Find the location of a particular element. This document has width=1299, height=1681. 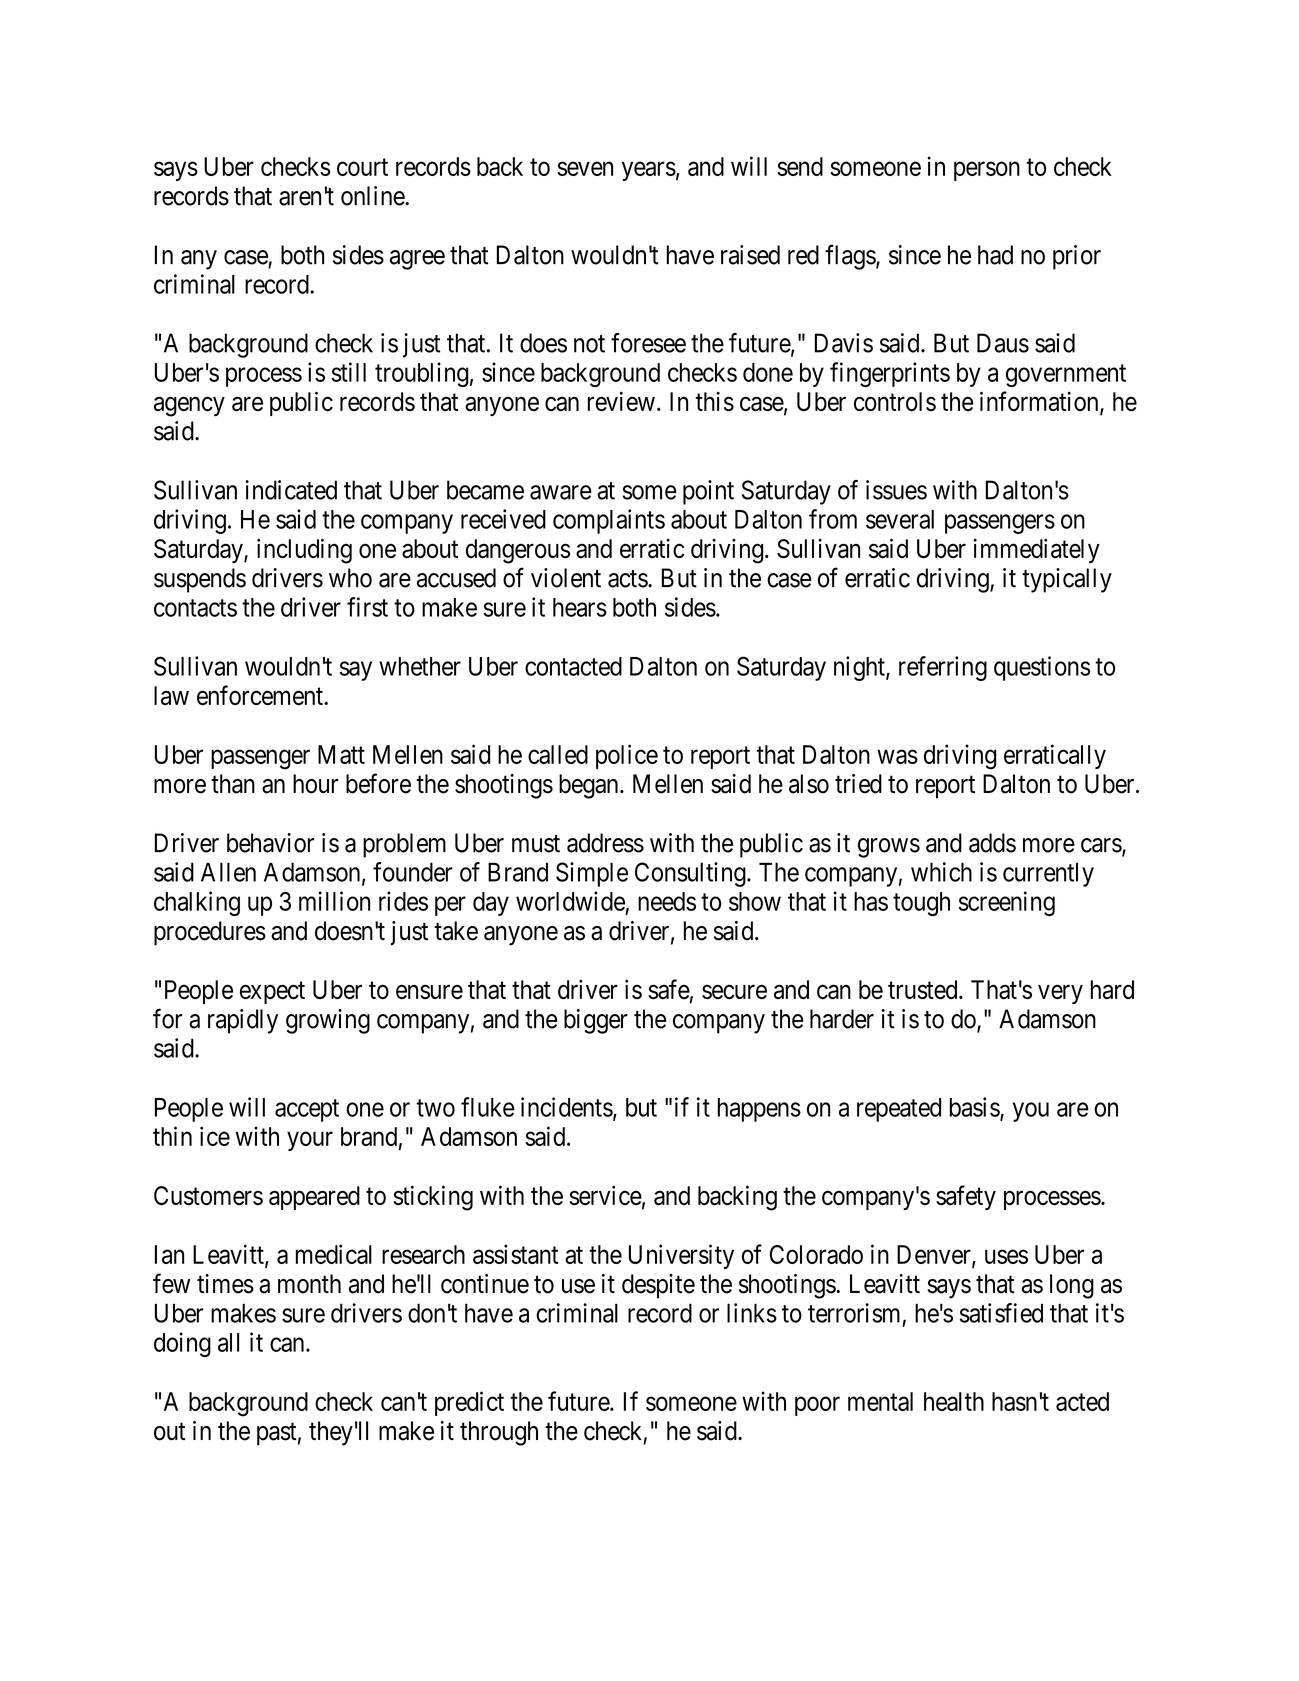

doing is located at coordinates (182, 1344).
